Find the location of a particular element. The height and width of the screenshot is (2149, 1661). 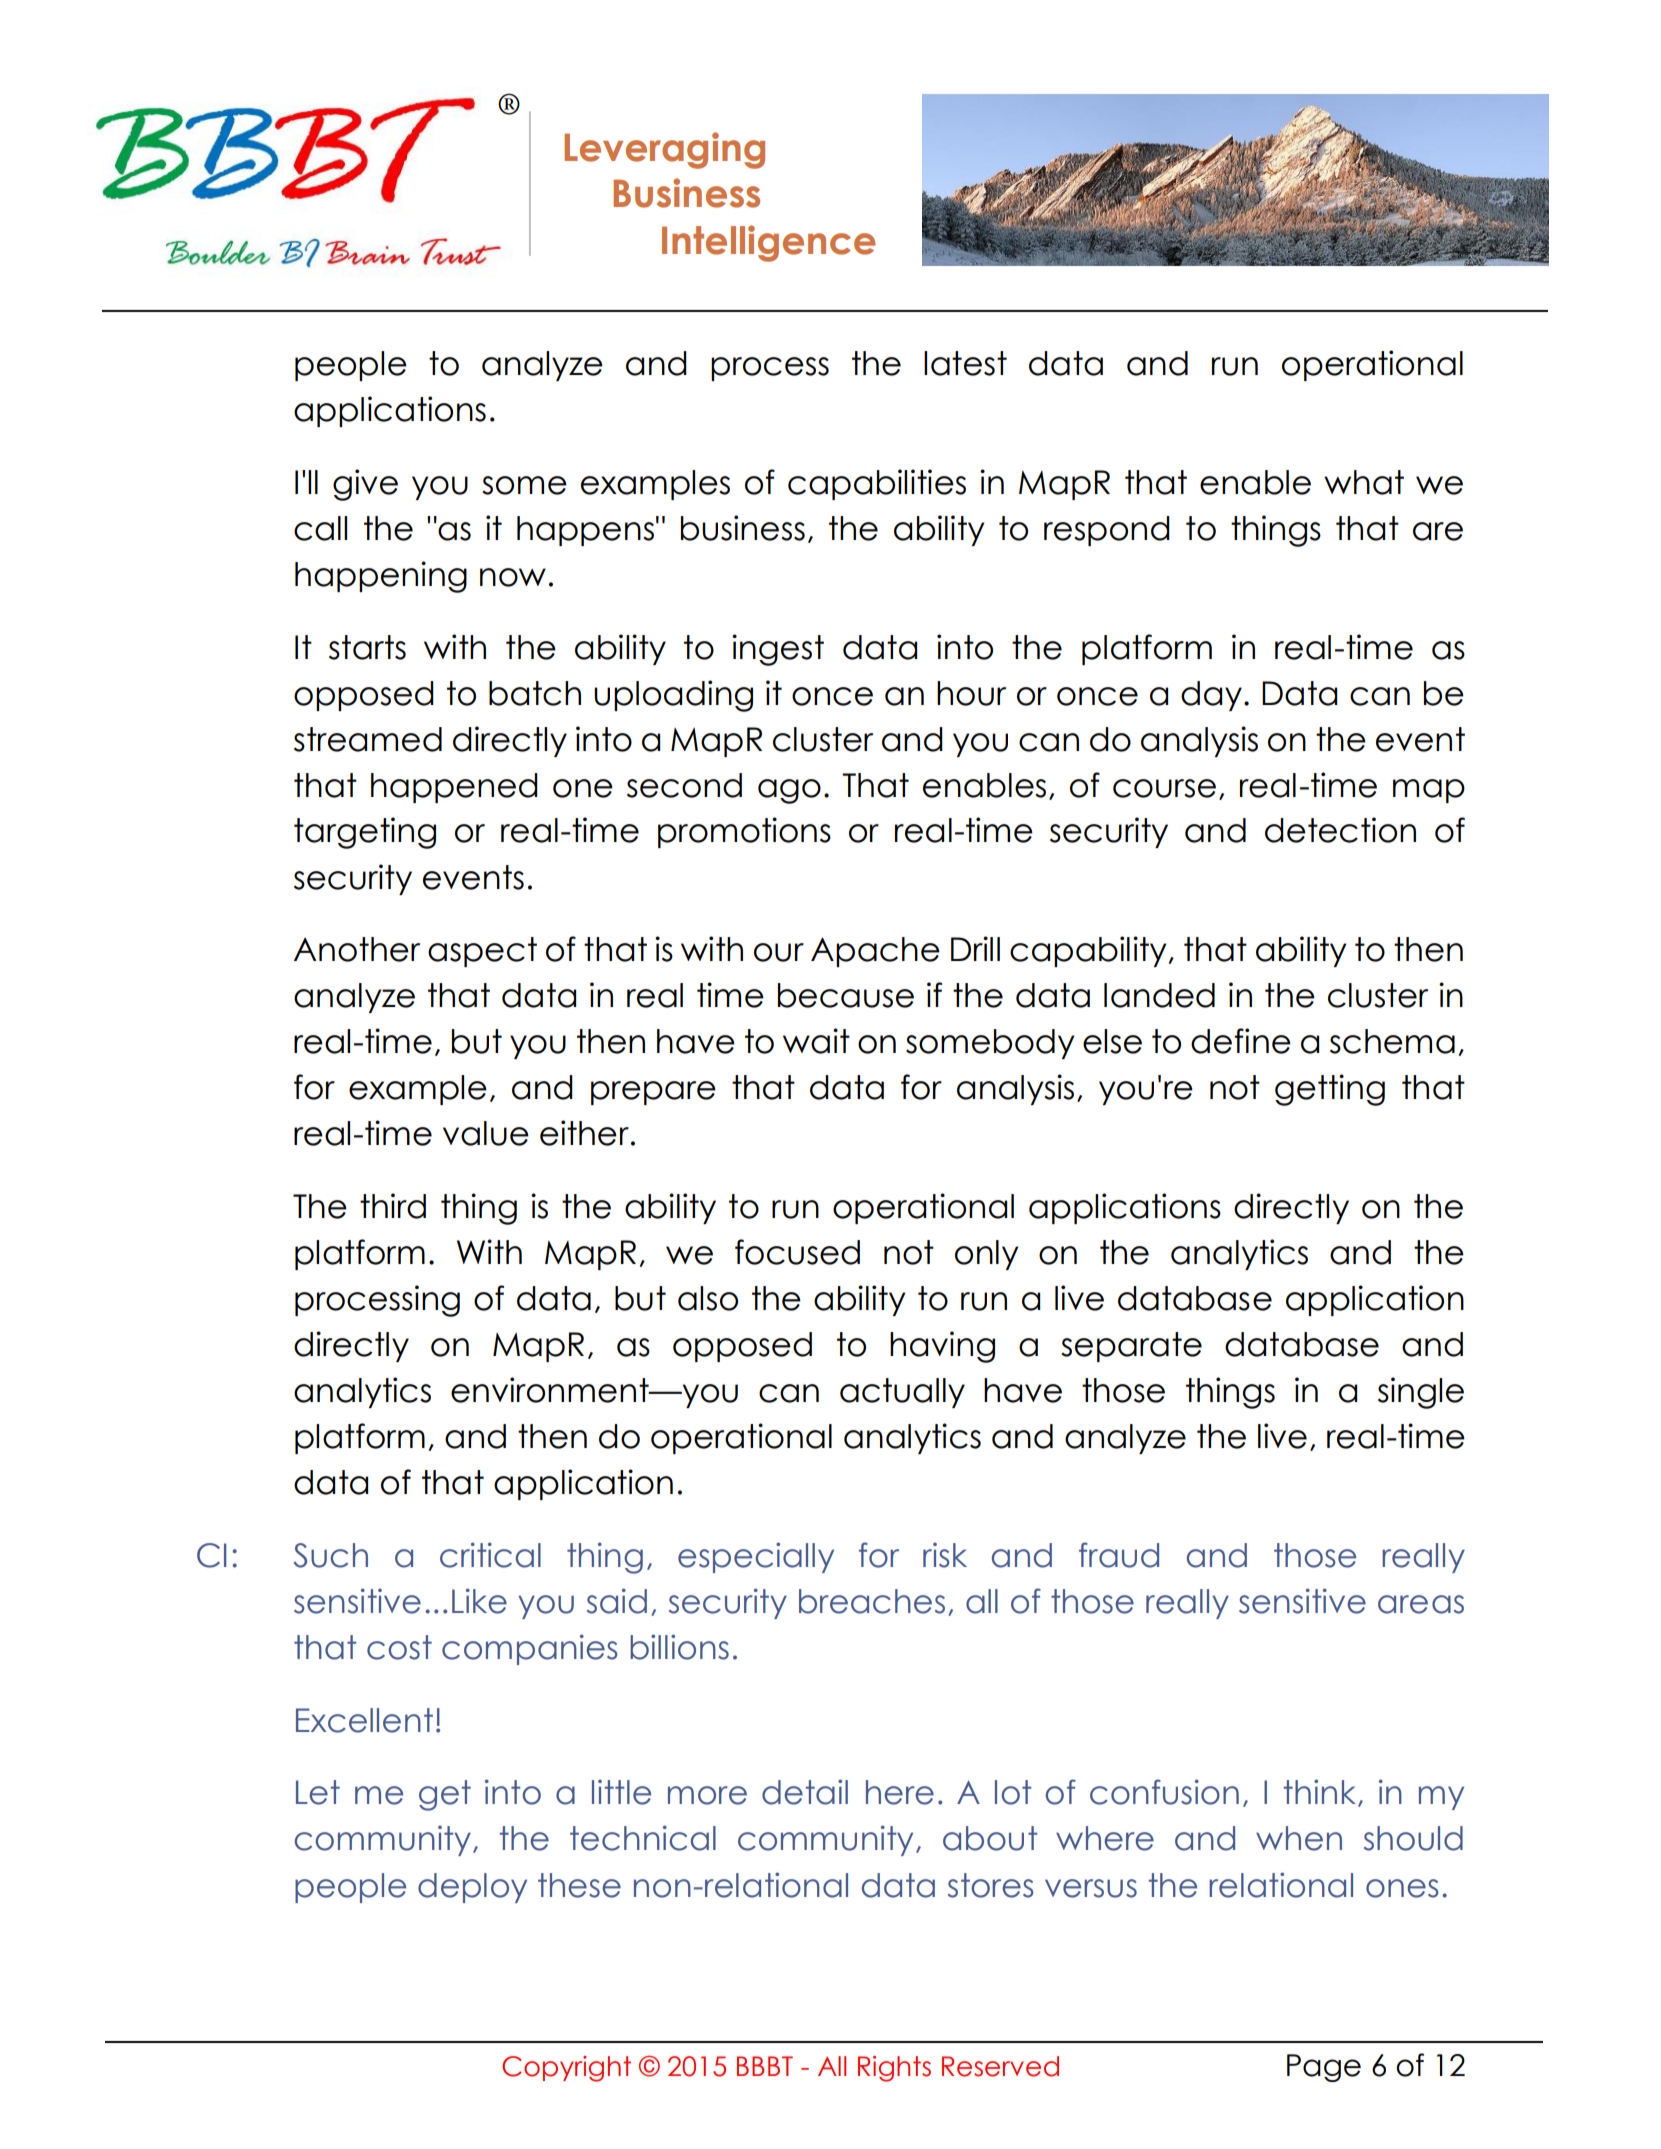

getting is located at coordinates (1330, 1090).
